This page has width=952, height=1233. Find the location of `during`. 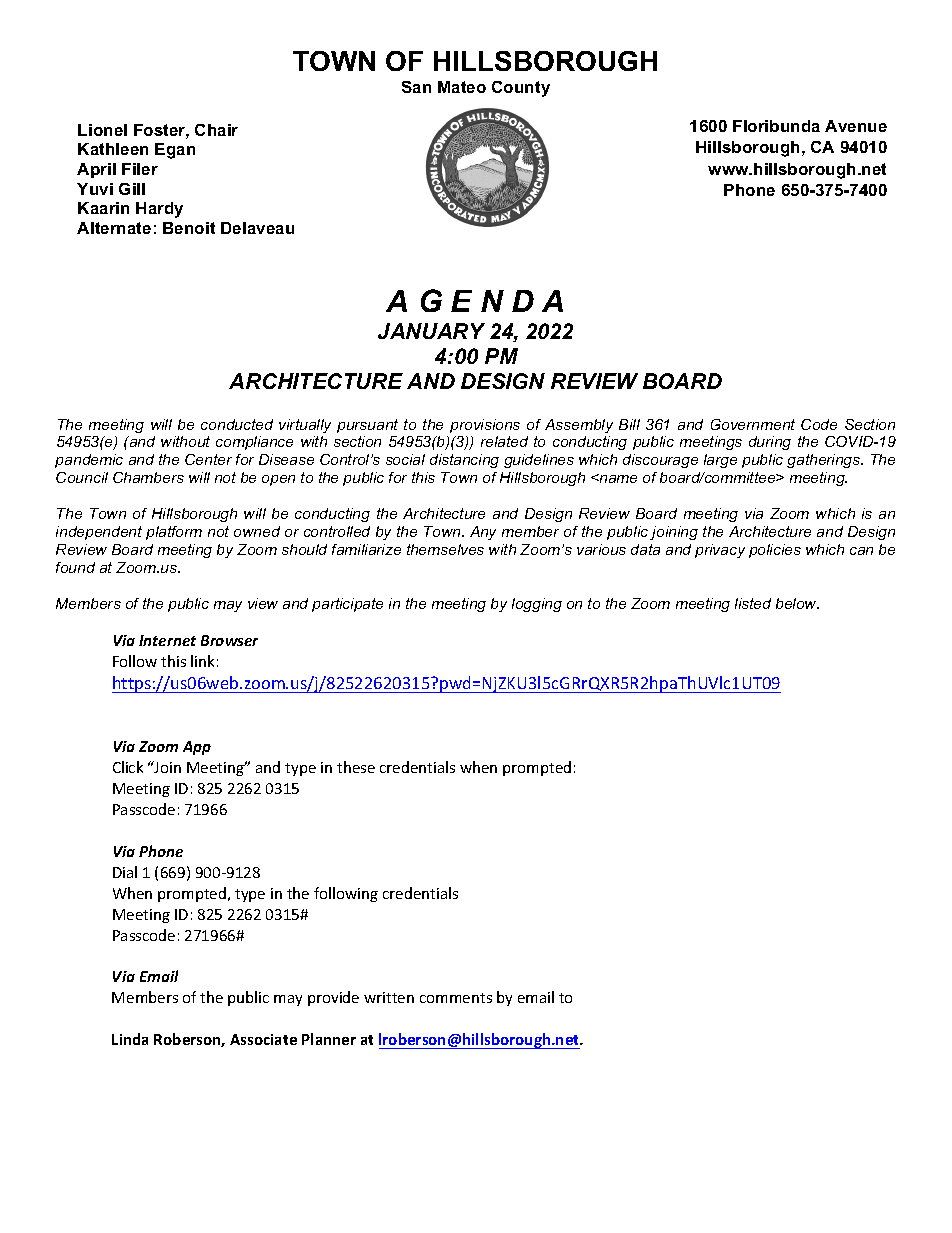

during is located at coordinates (770, 443).
